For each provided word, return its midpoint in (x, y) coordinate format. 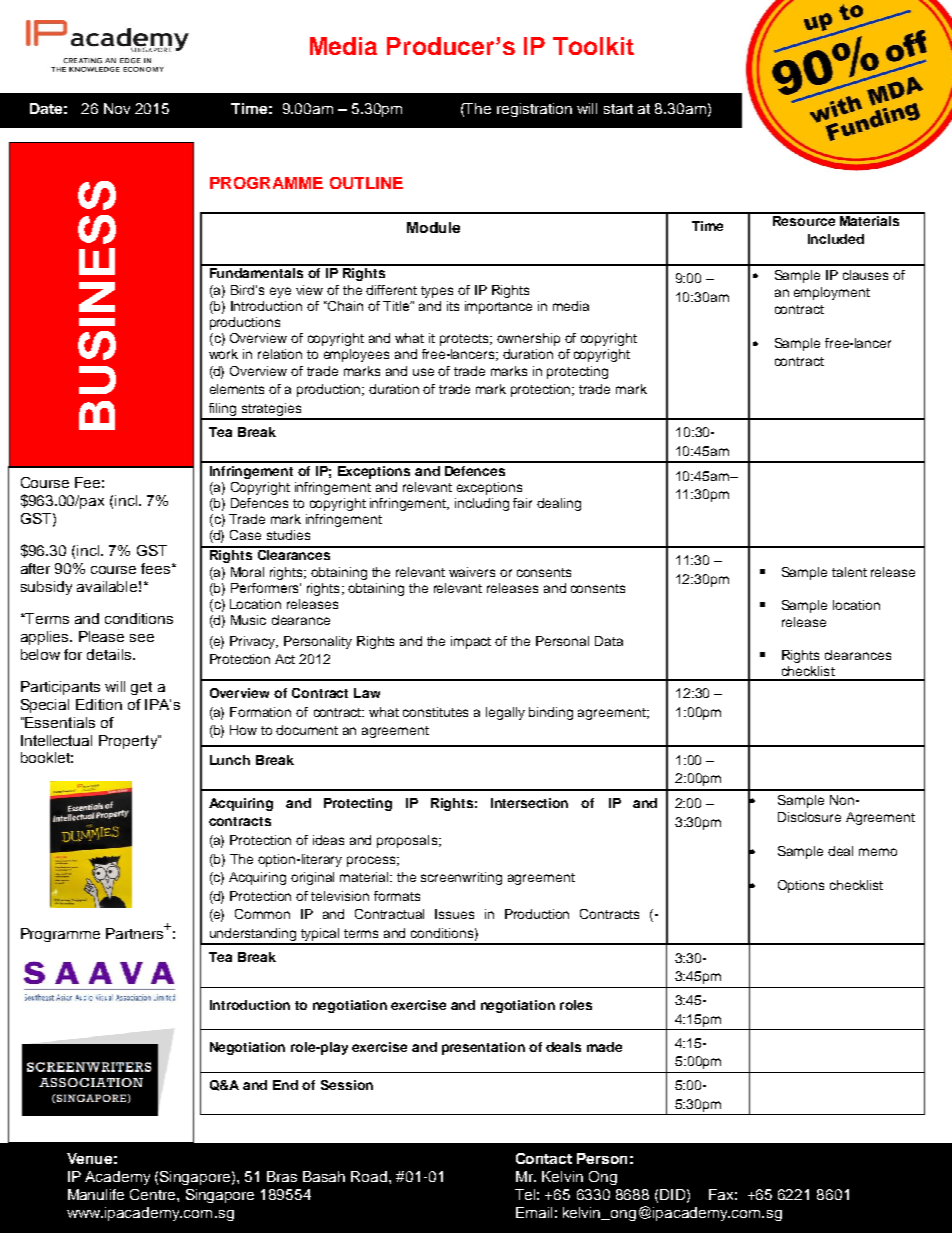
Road (370, 1176)
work (223, 354)
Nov (117, 108)
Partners (136, 932)
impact (471, 642)
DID (672, 1194)
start (618, 109)
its (453, 306)
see (142, 638)
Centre (154, 1194)
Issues (454, 914)
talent (849, 572)
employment (832, 293)
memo (878, 852)
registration (534, 110)
